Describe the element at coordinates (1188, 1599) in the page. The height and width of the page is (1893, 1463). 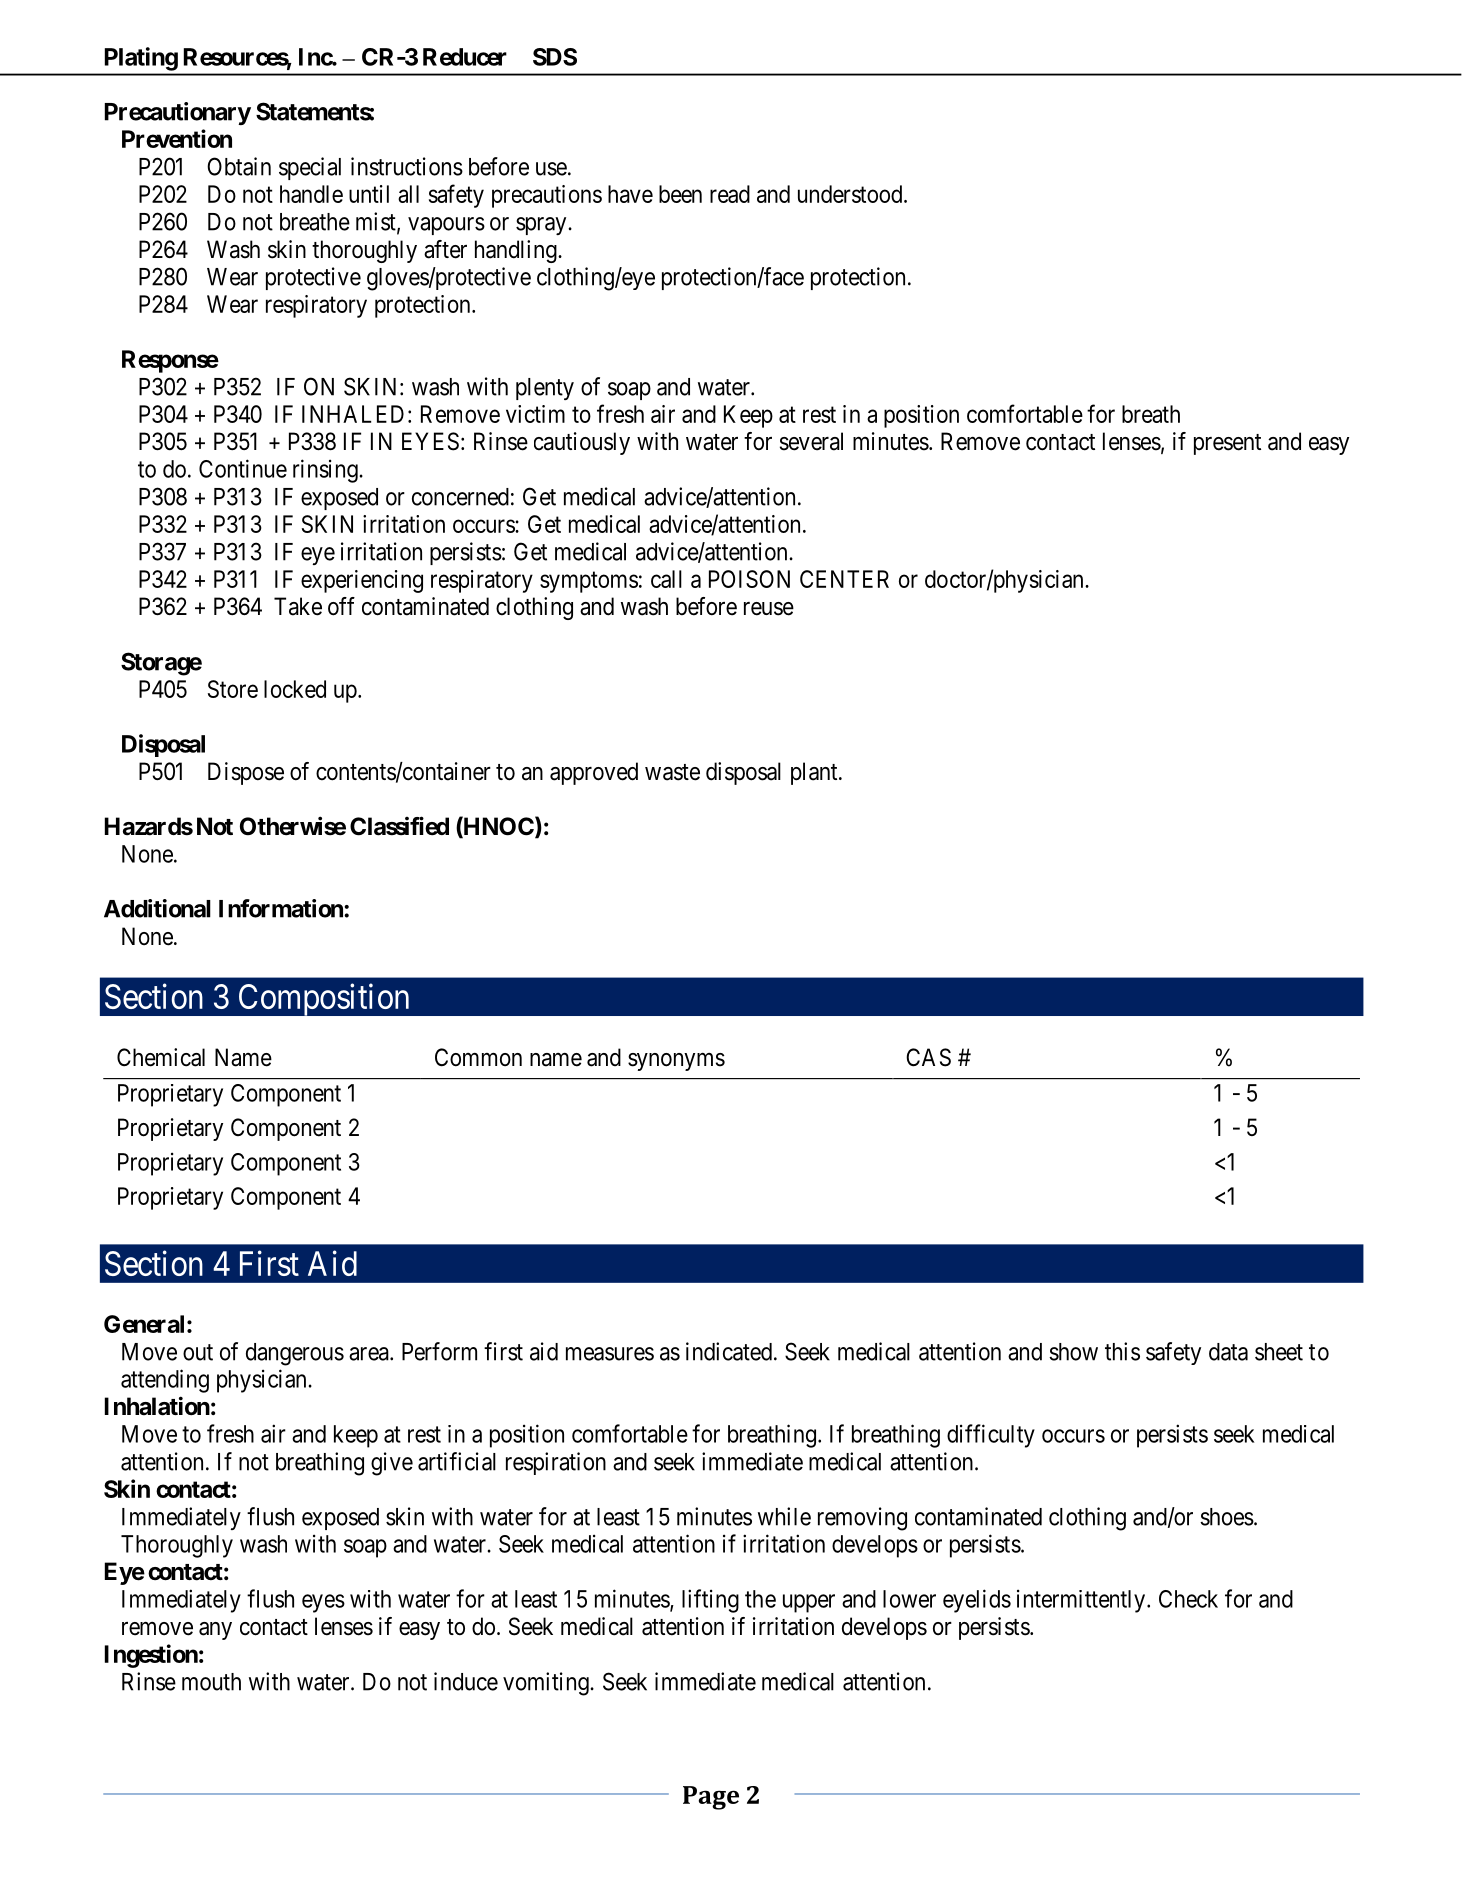
I see `Check` at that location.
